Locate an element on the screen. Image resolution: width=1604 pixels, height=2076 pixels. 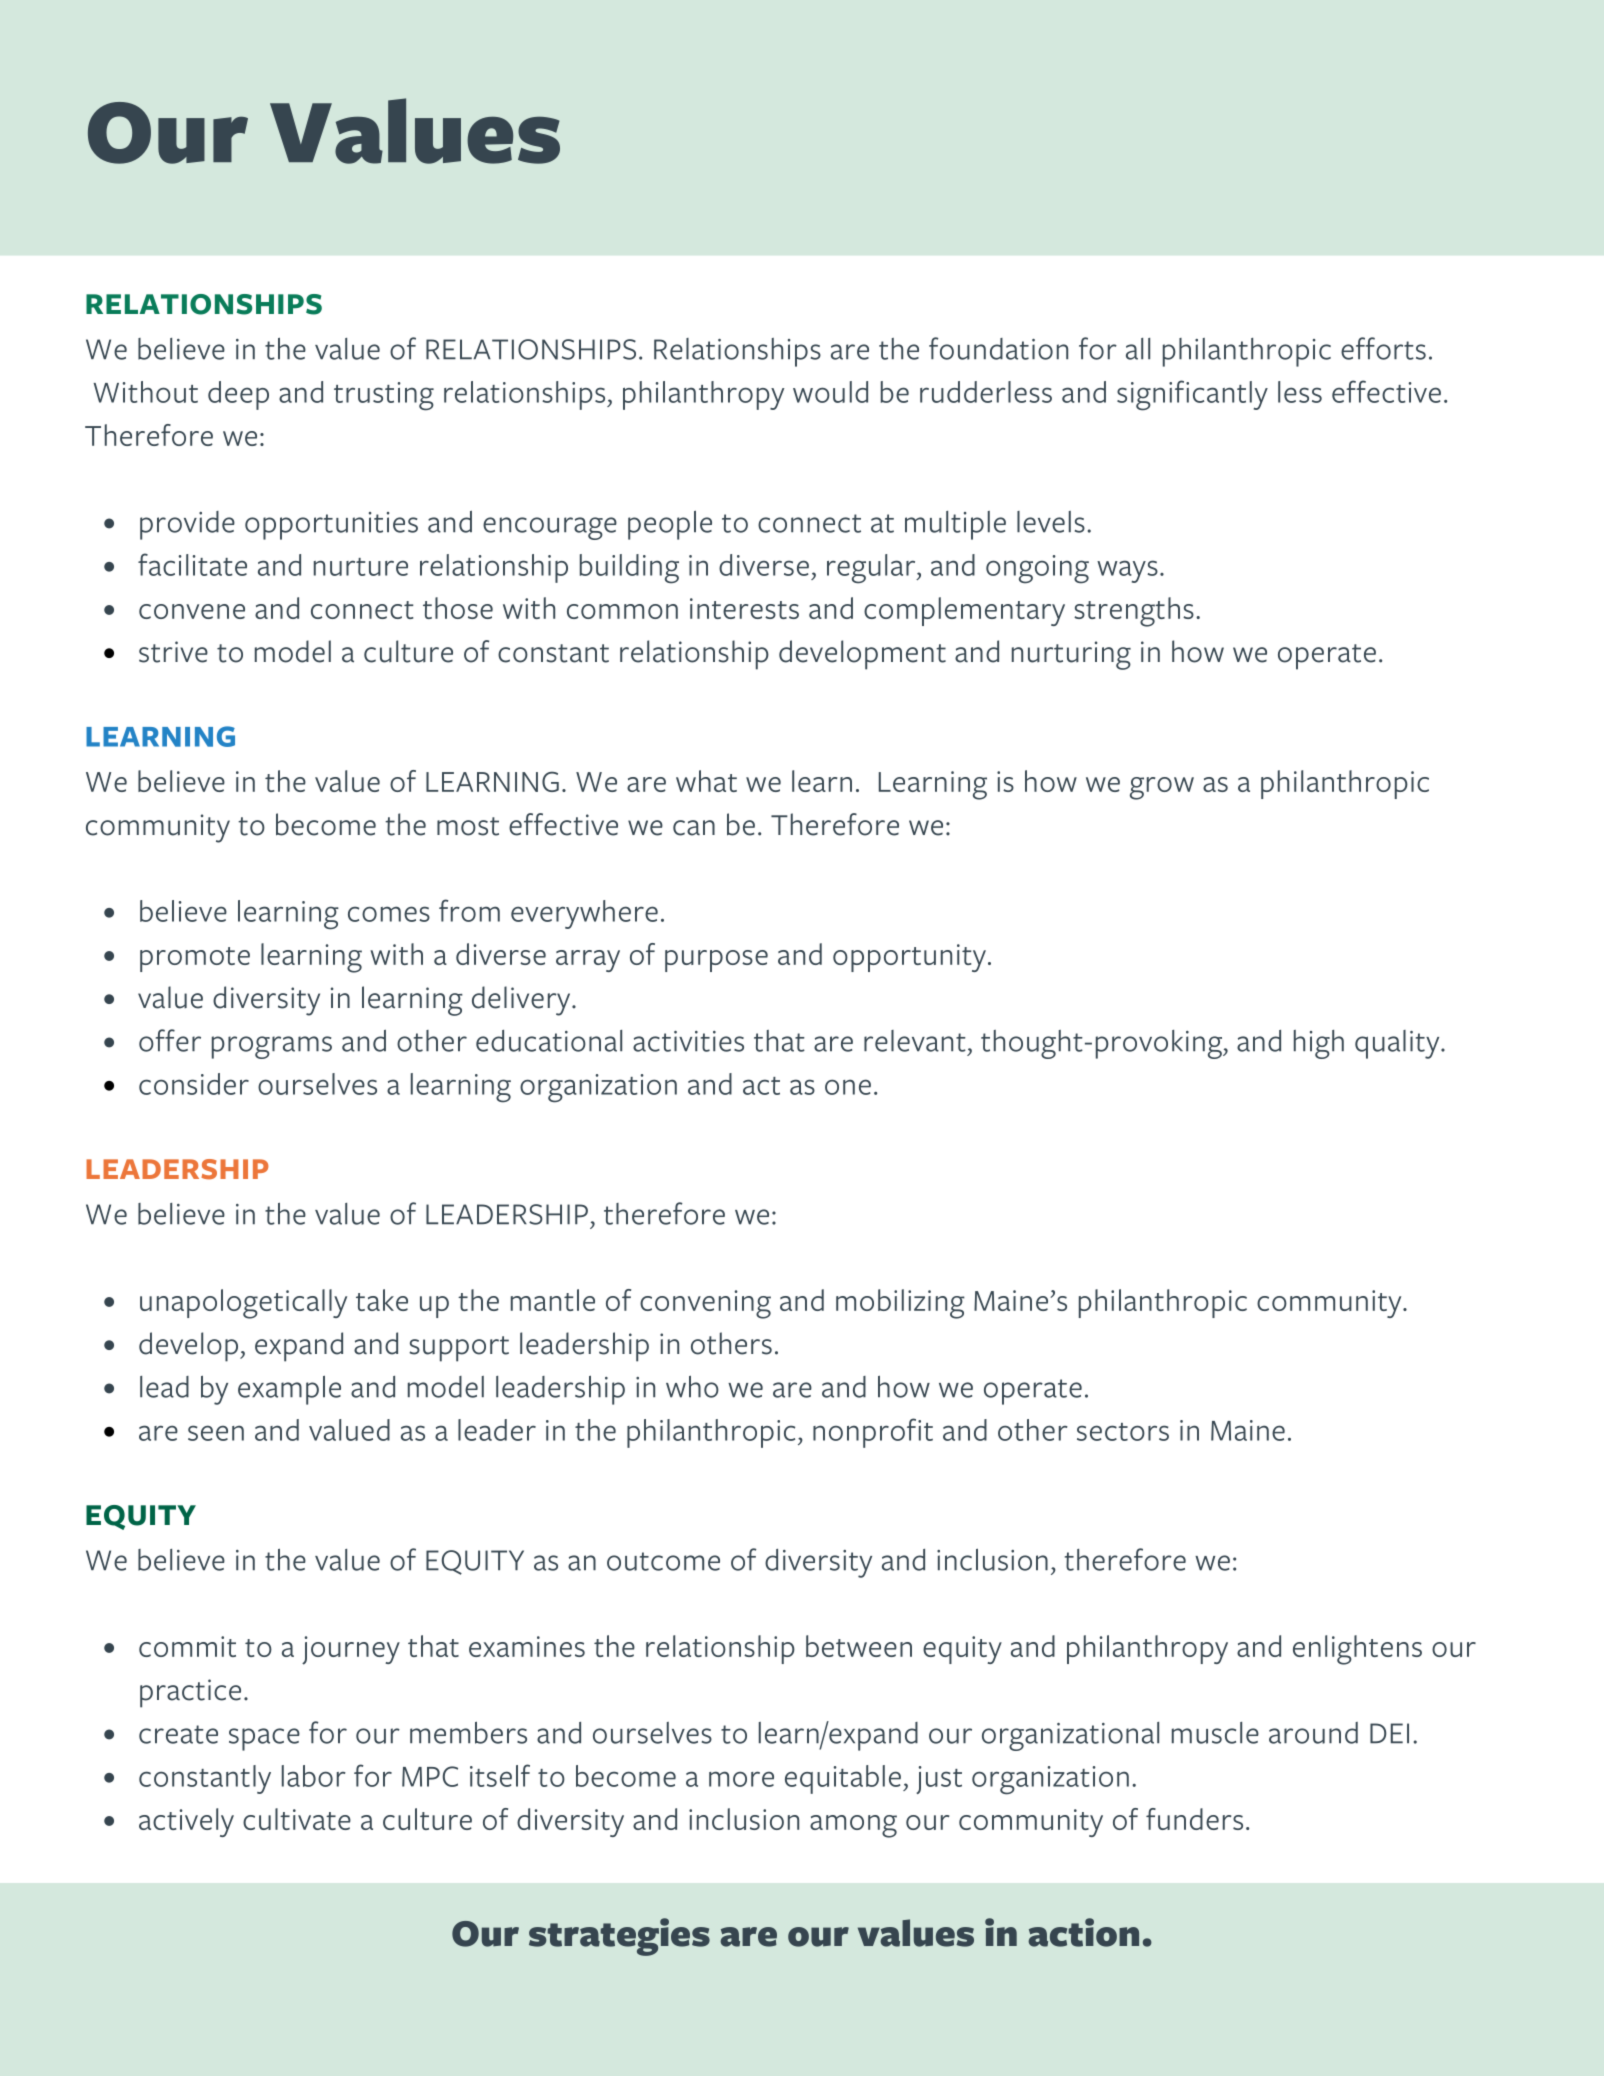
trusting is located at coordinates (384, 396).
